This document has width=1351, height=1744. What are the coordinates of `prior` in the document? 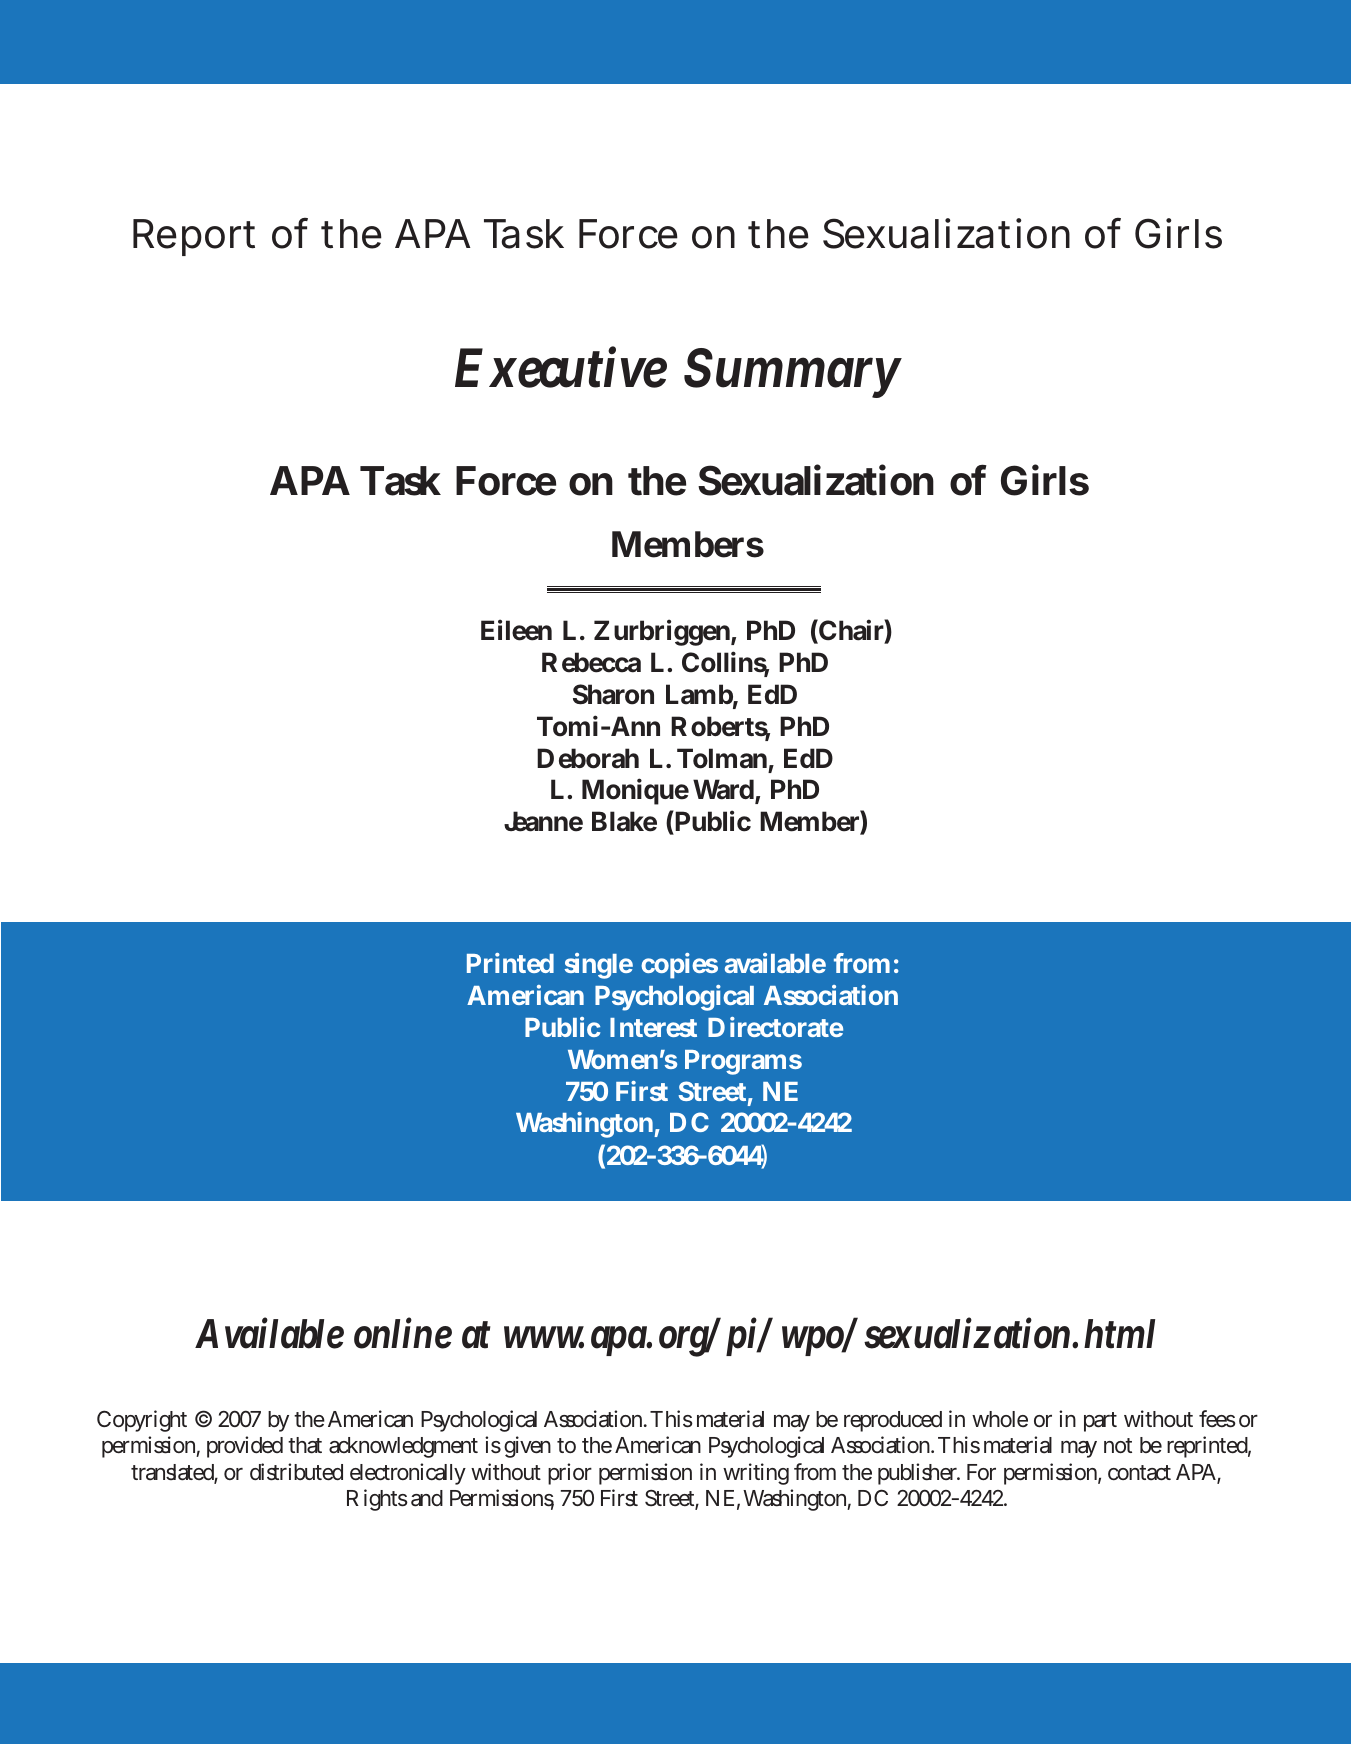 It's located at (570, 1474).
